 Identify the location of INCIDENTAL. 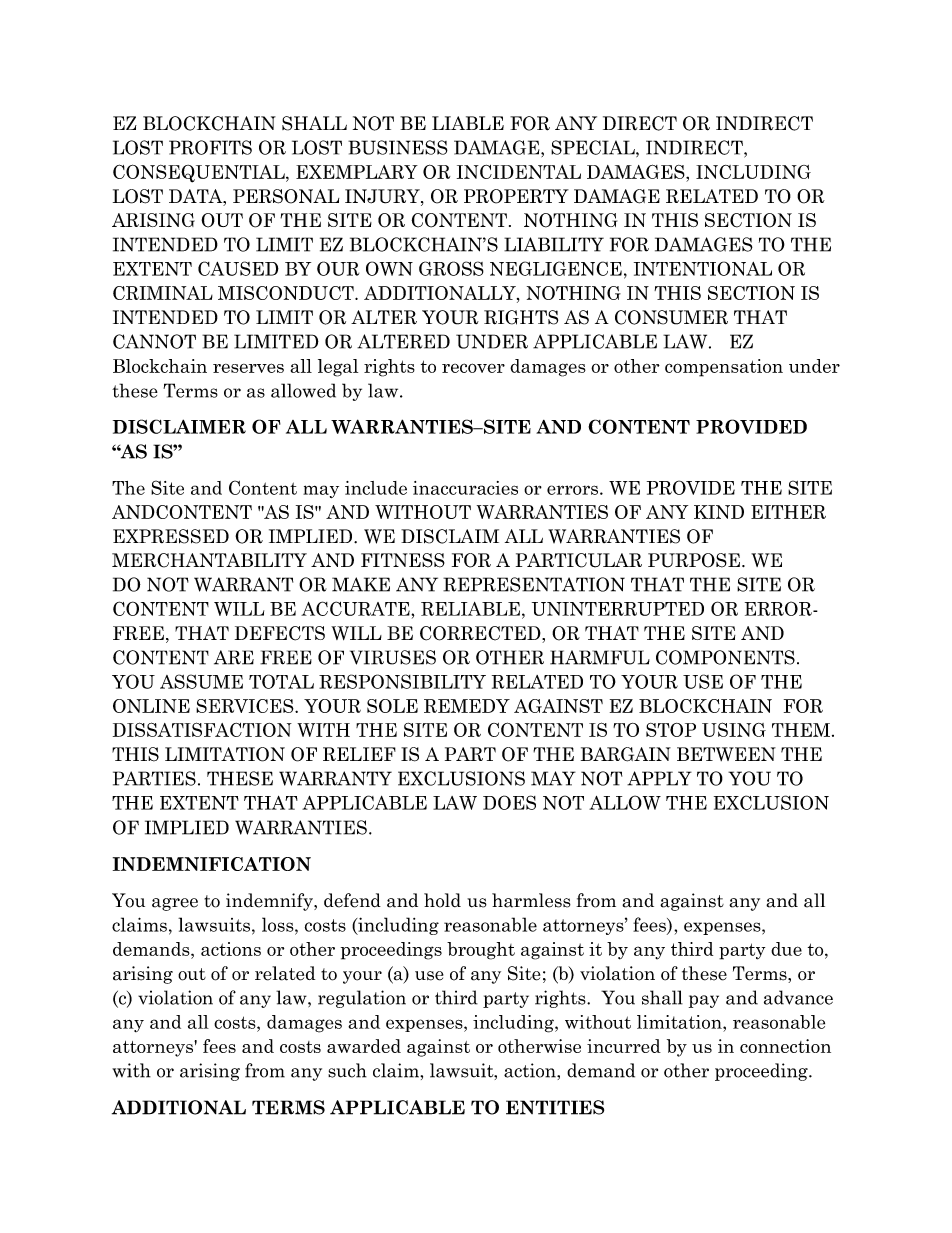
(519, 172).
